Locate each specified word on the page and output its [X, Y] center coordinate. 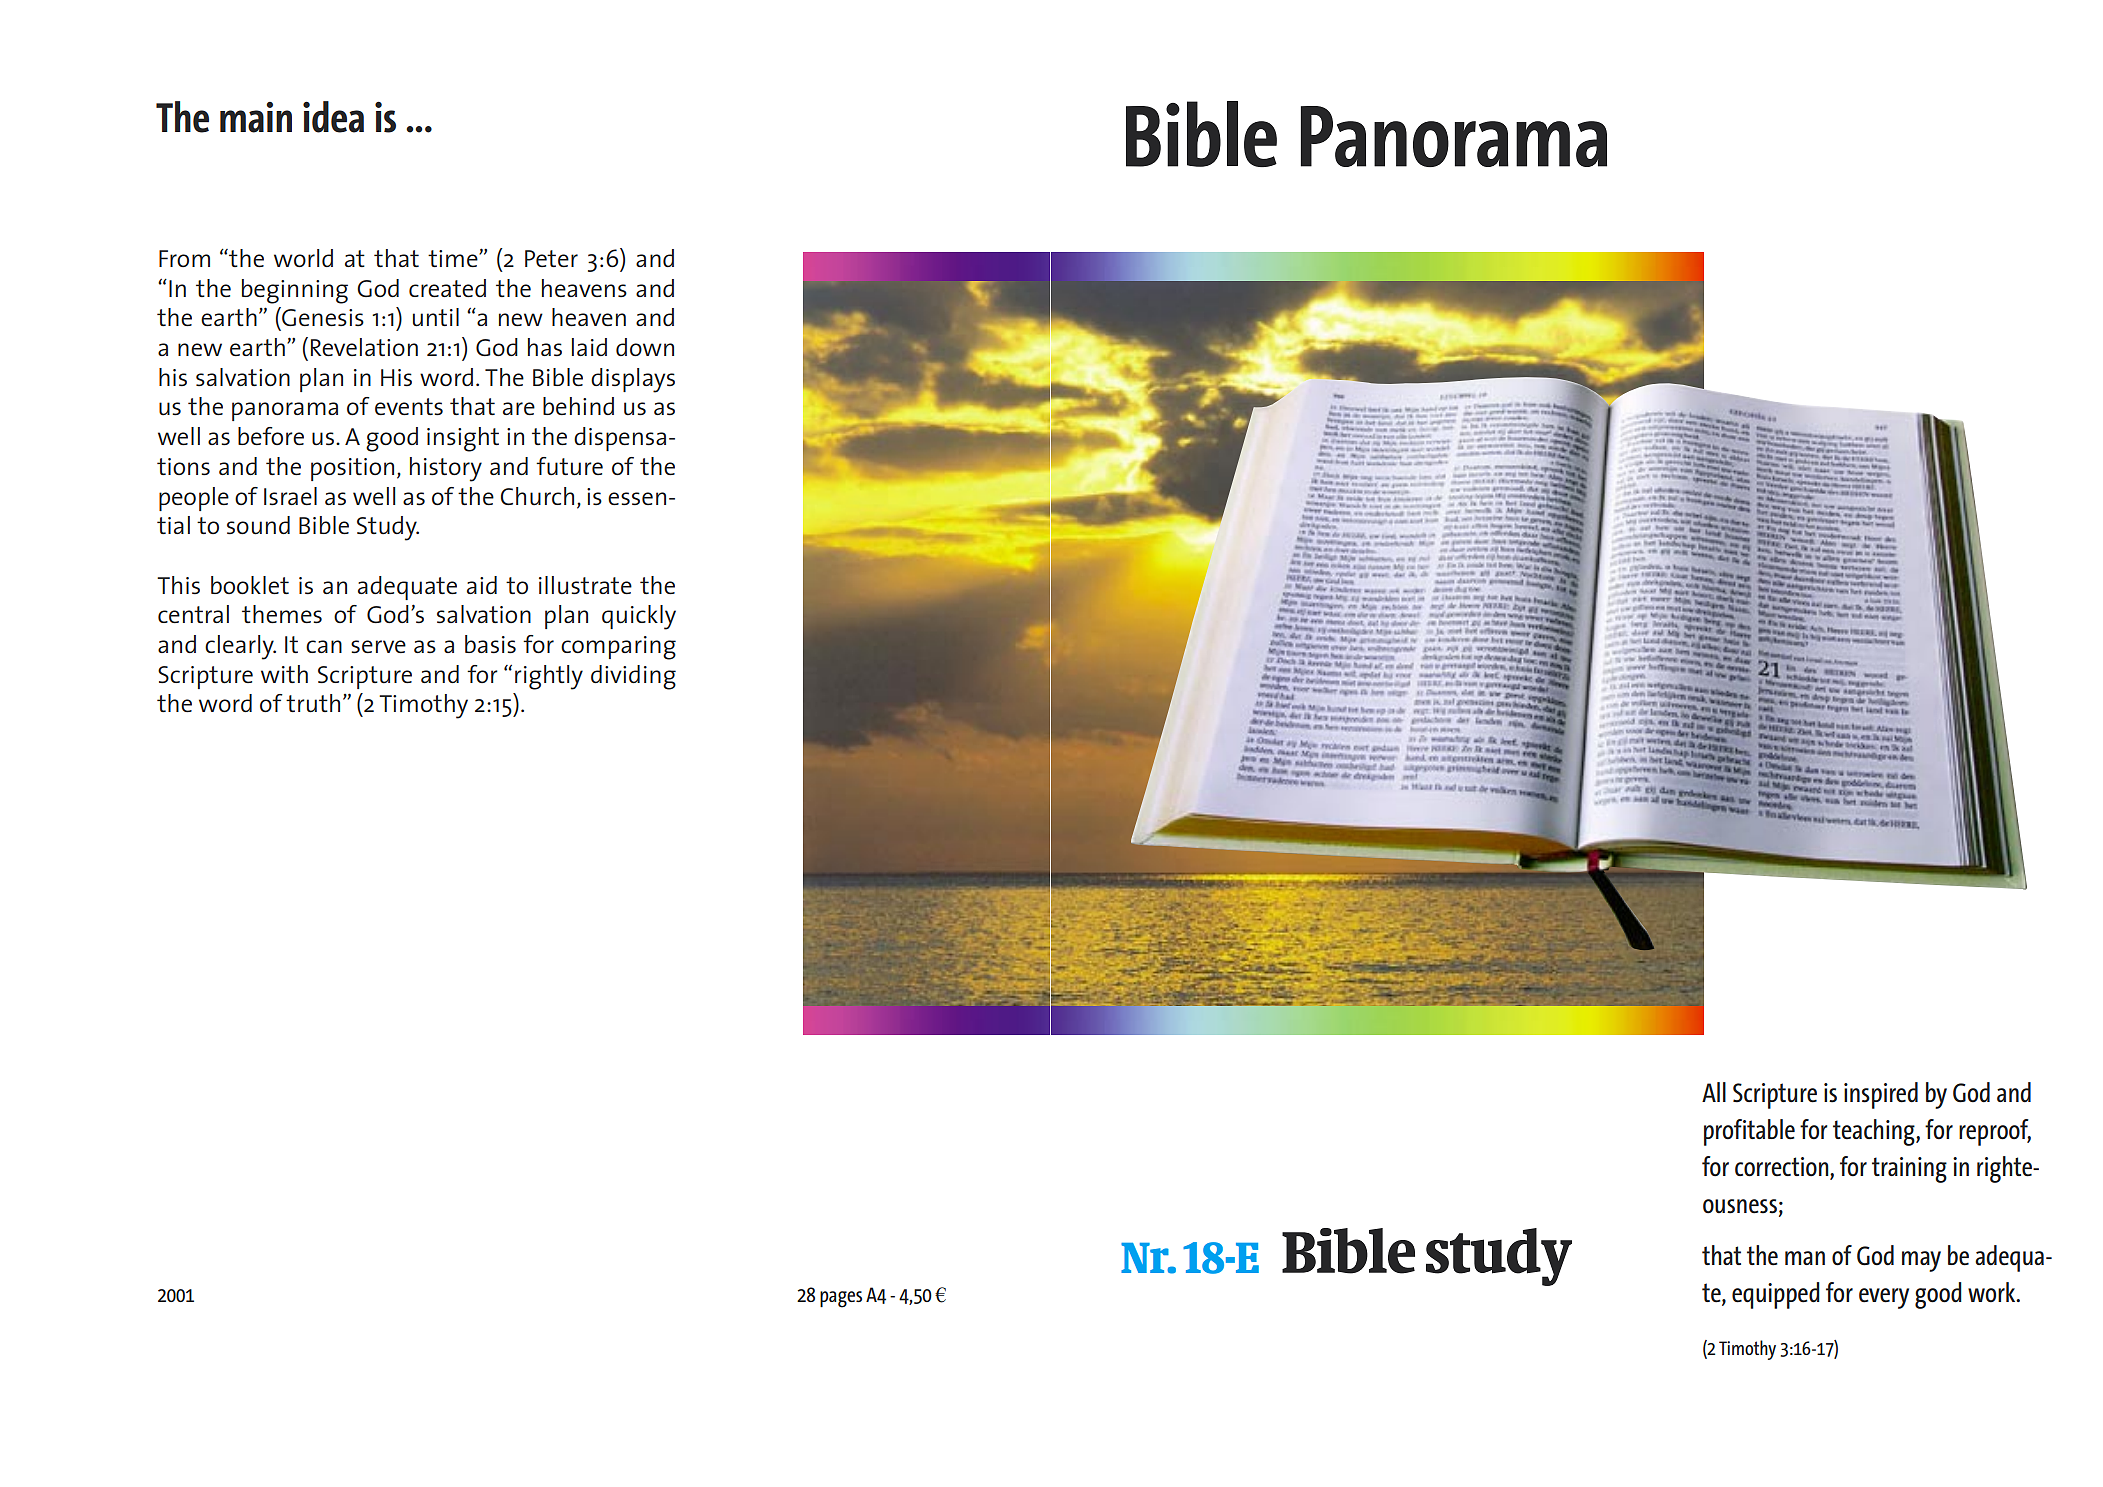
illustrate [585, 585]
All [1714, 1092]
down [645, 347]
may [1921, 1261]
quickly [639, 617]
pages [841, 1299]
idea [333, 117]
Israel [290, 496]
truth [313, 703]
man [1805, 1258]
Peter [551, 258]
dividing [633, 677]
